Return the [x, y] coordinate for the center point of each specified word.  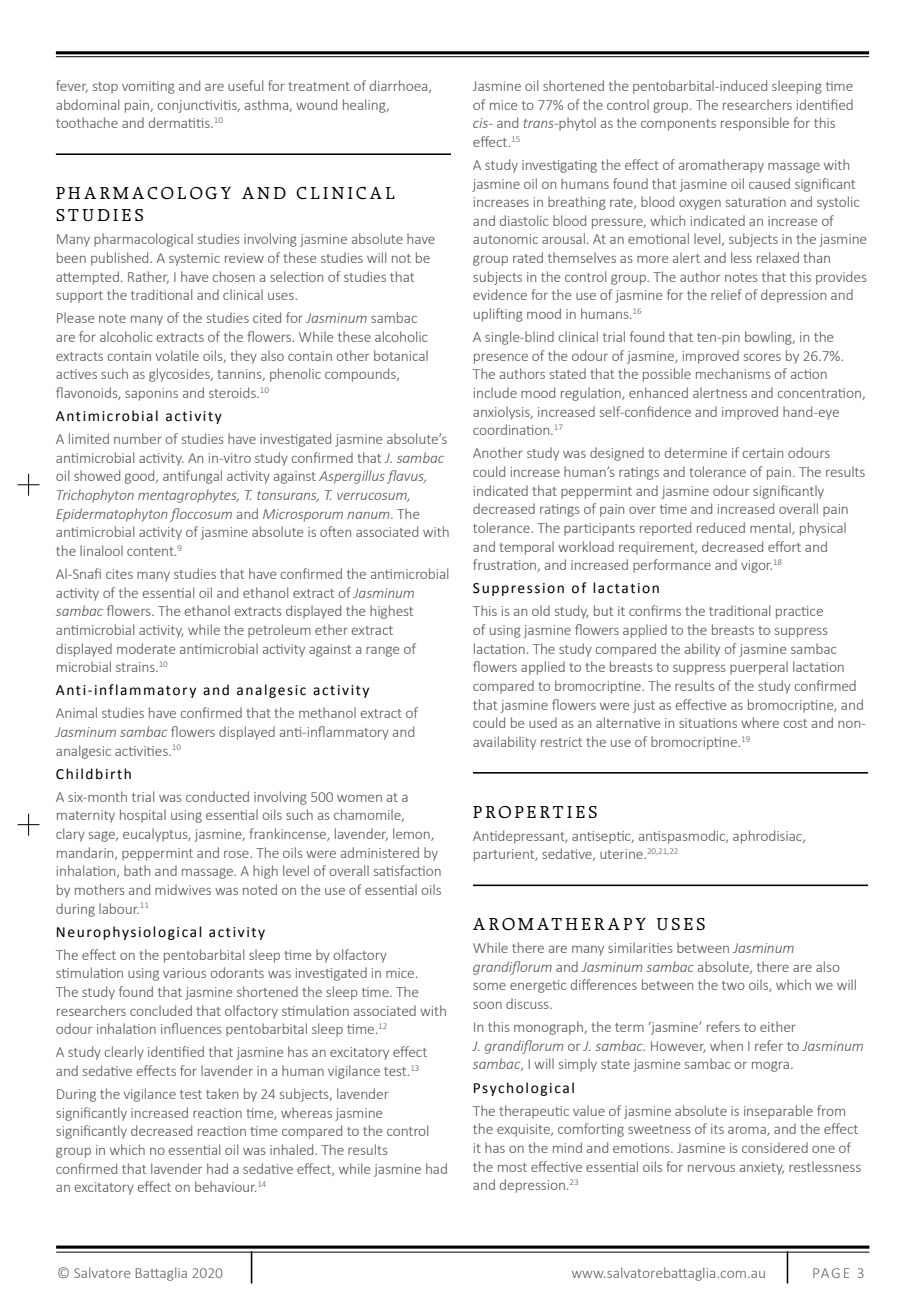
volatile [177, 355]
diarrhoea [400, 86]
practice [799, 612]
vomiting [148, 87]
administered [380, 852]
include [495, 392]
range [382, 651]
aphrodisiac [768, 837]
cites [119, 574]
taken [222, 1093]
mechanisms [733, 373]
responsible [755, 124]
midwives [183, 889]
